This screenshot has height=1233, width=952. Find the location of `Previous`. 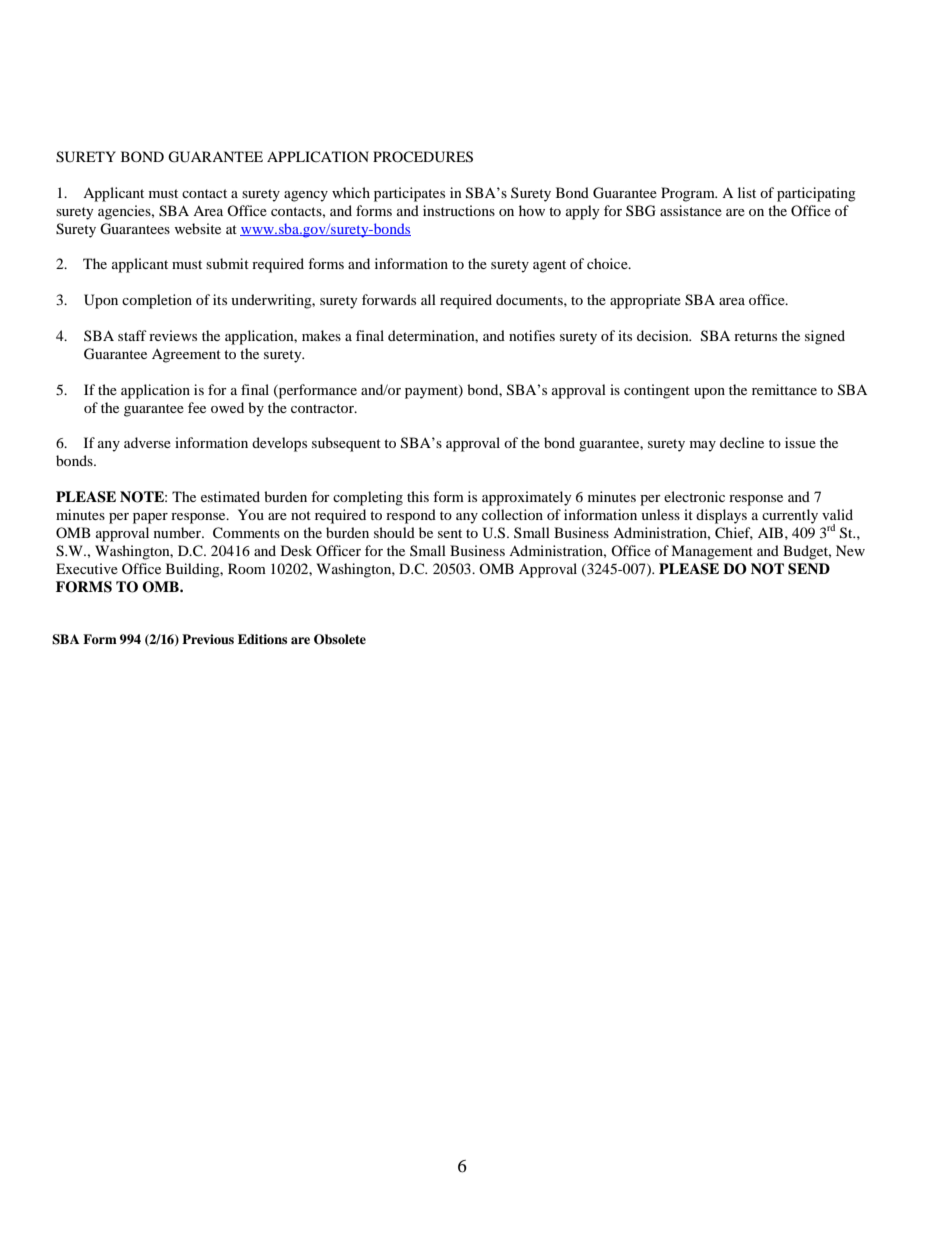

Previous is located at coordinates (208, 639).
